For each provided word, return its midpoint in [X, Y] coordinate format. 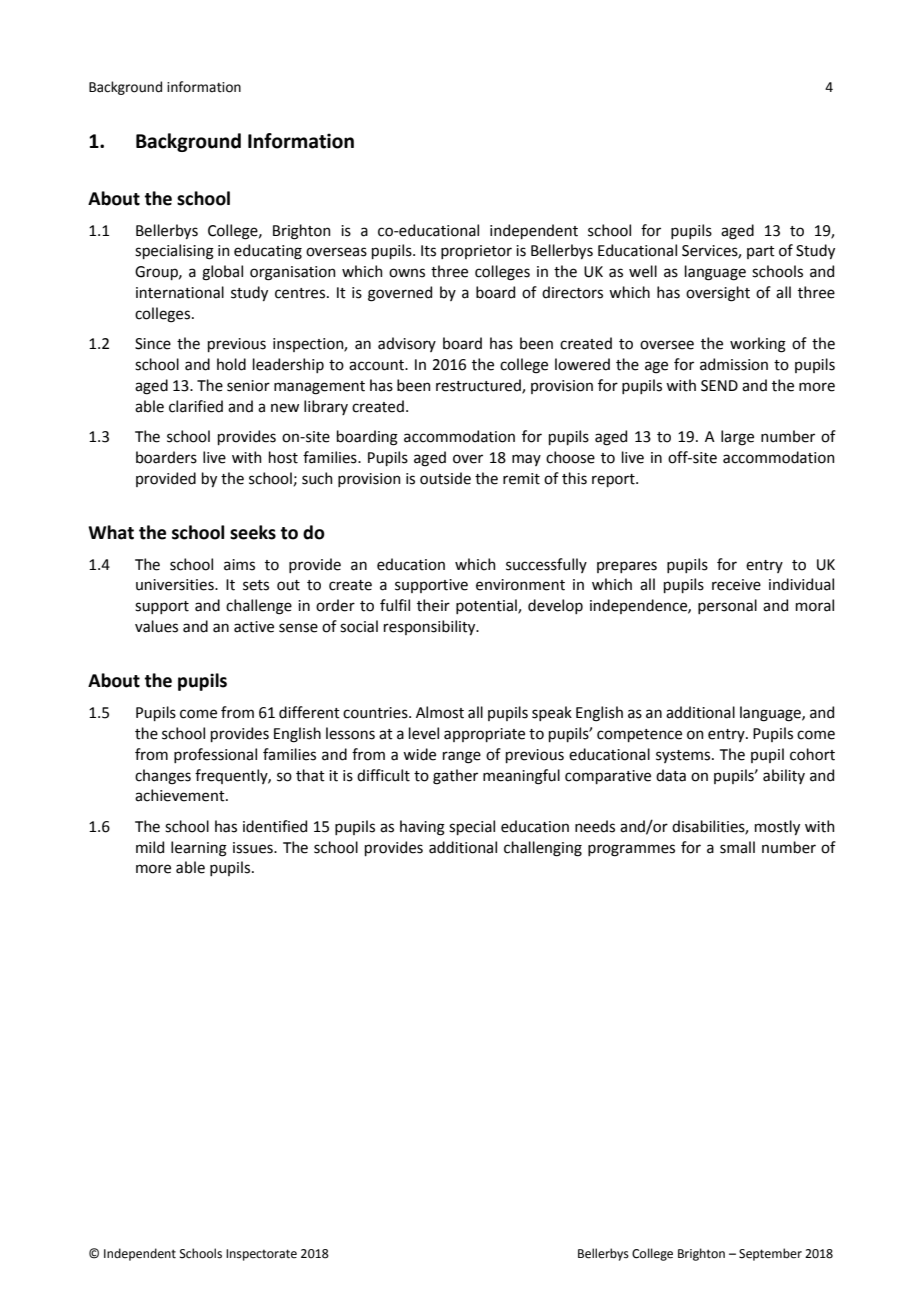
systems [684, 756]
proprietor [476, 252]
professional [215, 755]
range [462, 757]
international [180, 292]
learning [199, 849]
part [761, 252]
